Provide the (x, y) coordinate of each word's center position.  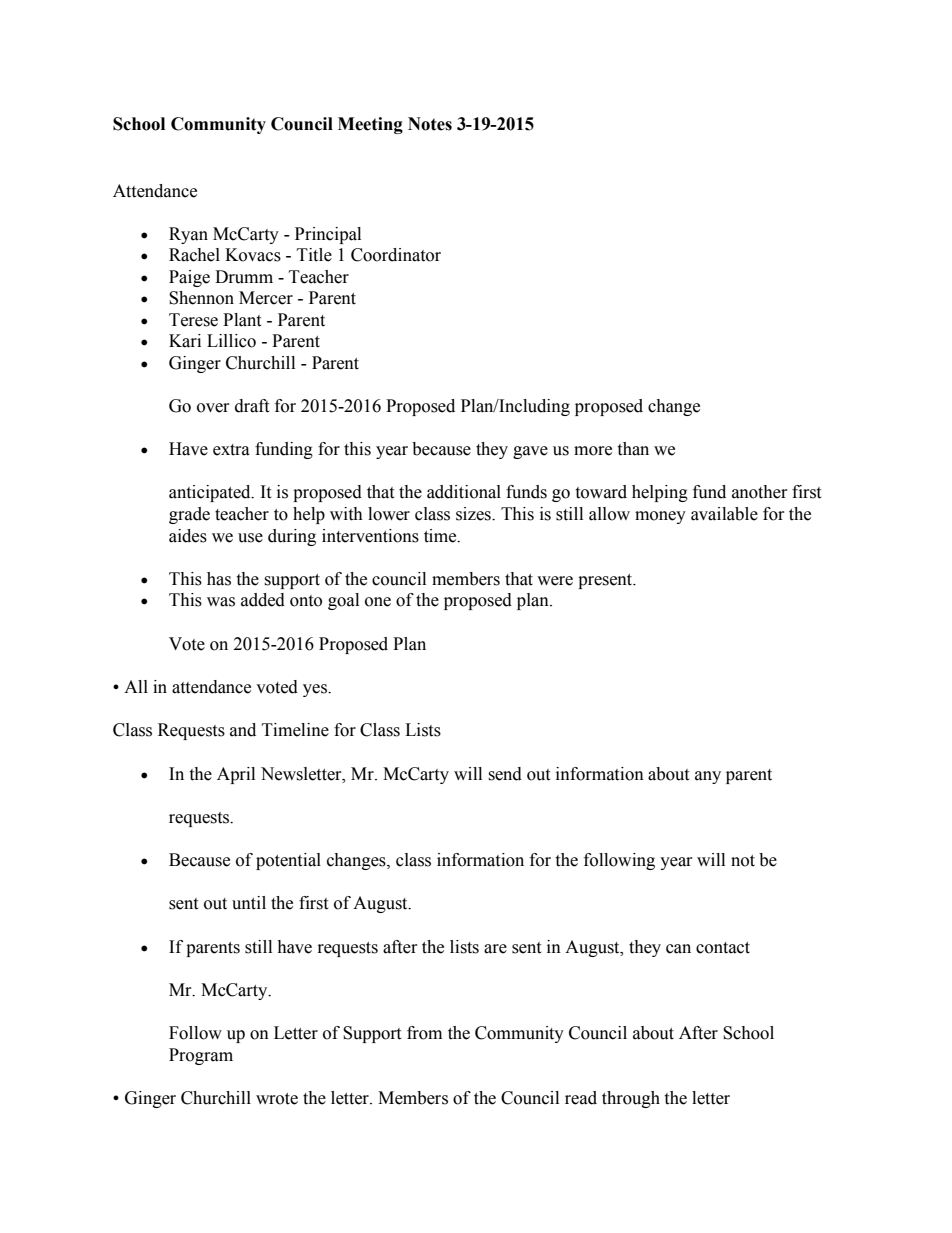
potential (288, 861)
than (633, 449)
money (660, 517)
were (555, 581)
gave (530, 452)
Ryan (188, 235)
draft (252, 406)
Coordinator (396, 255)
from (424, 1033)
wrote (277, 1099)
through (631, 1099)
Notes (430, 124)
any (708, 777)
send (505, 774)
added (263, 600)
